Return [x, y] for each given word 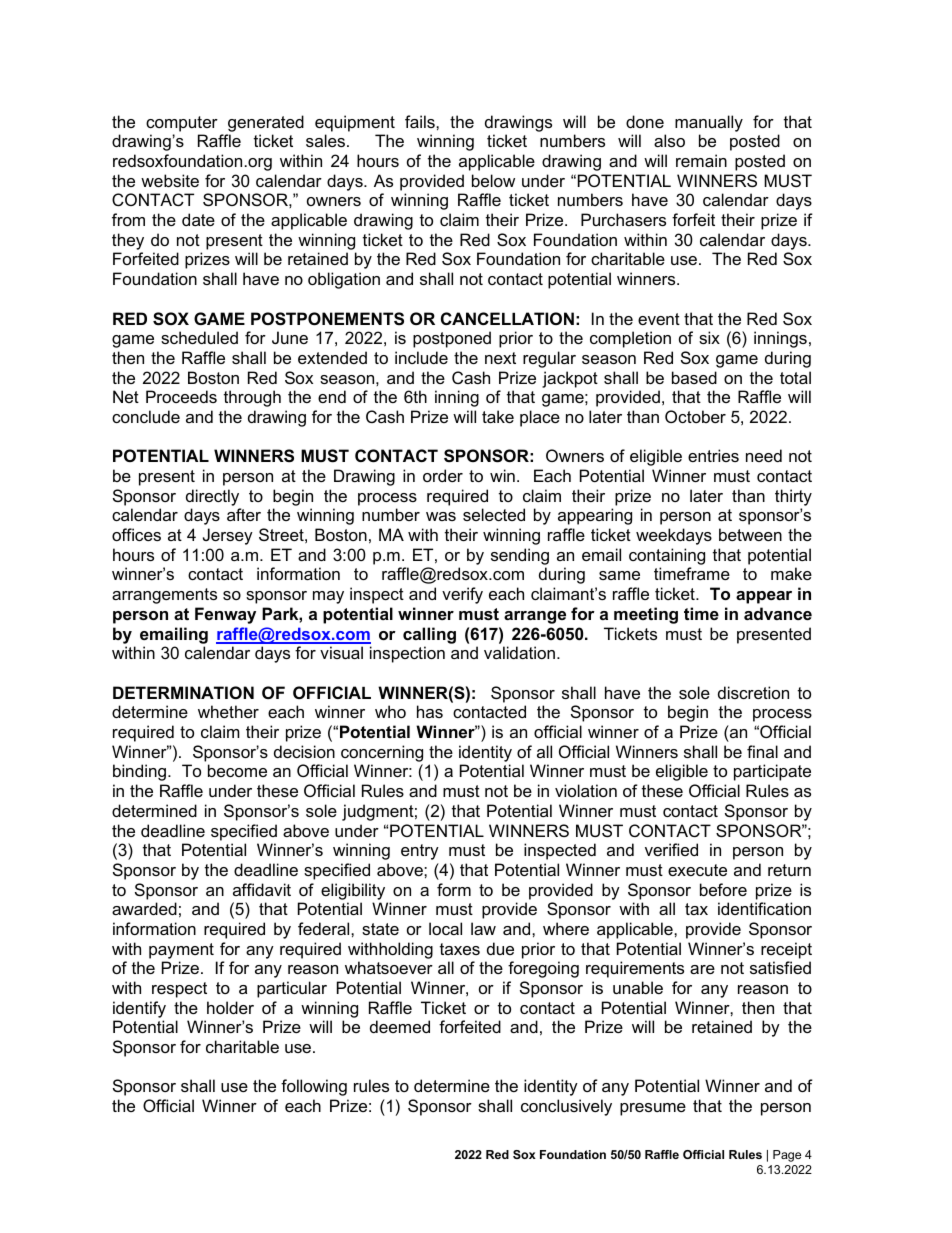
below [493, 180]
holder [230, 1007]
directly [212, 497]
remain [701, 160]
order [443, 475]
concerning [382, 753]
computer [182, 124]
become [237, 770]
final [762, 751]
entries [713, 455]
